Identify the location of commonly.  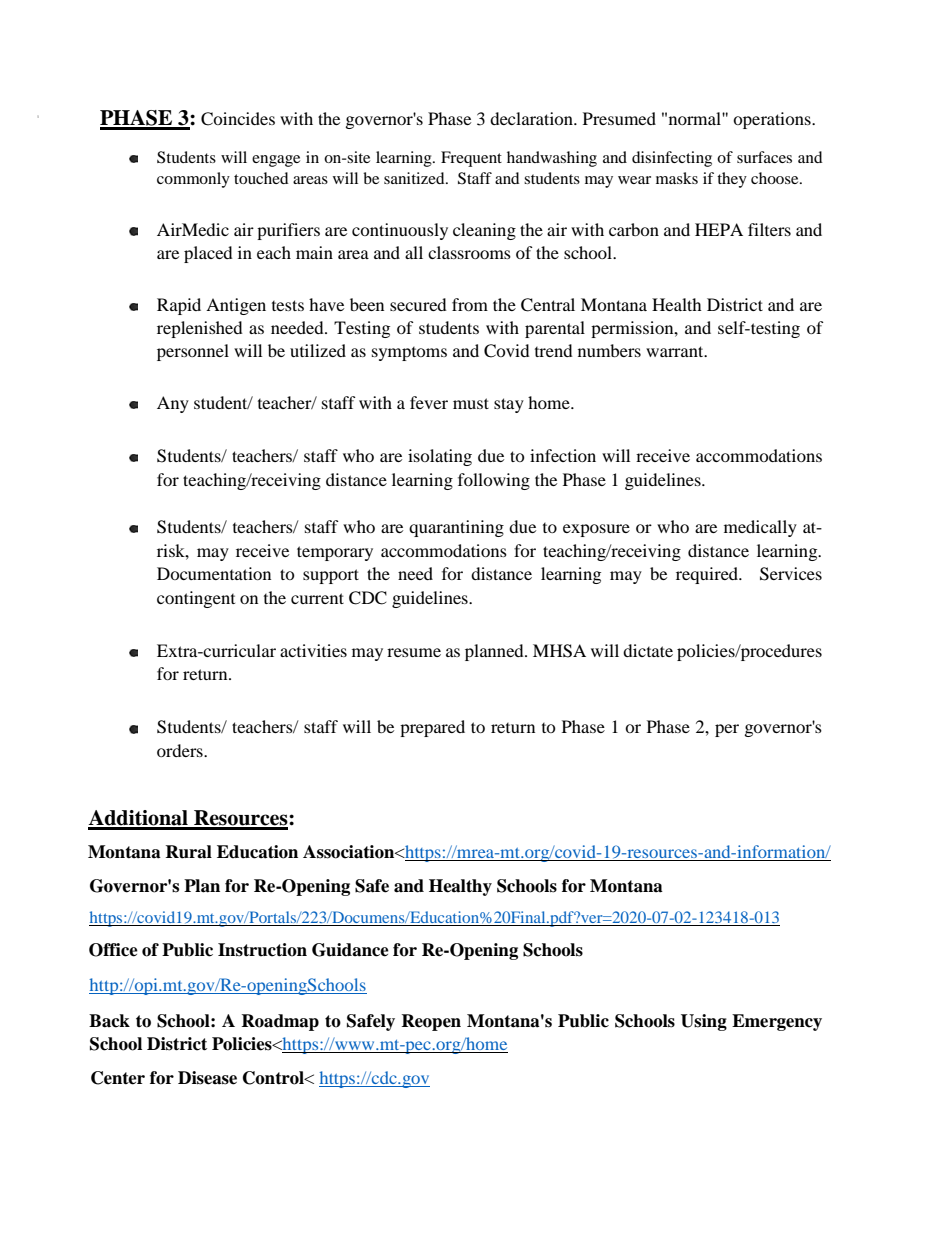
(193, 180).
